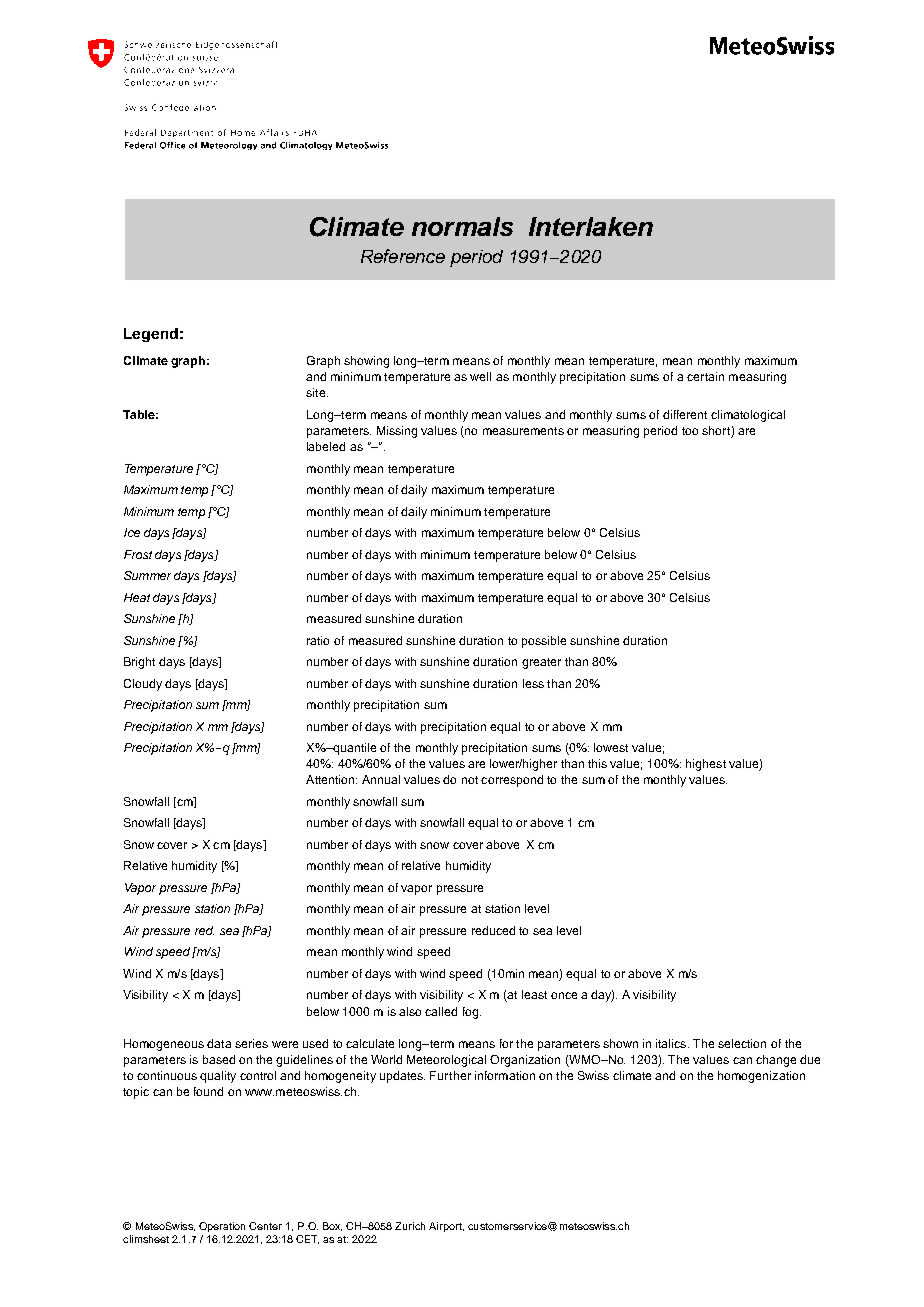 This image has height=1307, width=924. Describe the element at coordinates (143, 685) in the image. I see `Cloudy` at that location.
